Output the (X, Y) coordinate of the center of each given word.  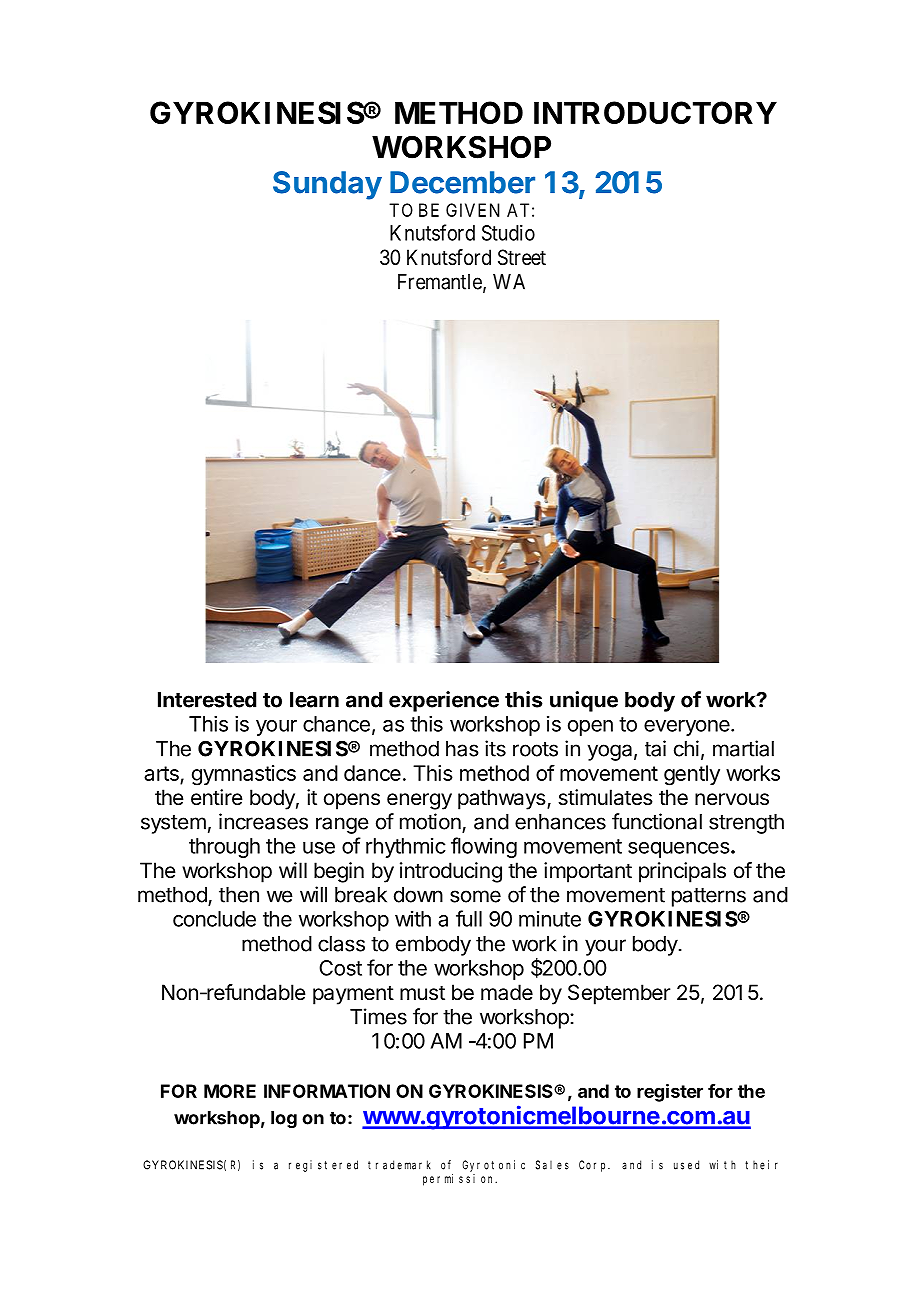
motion (430, 821)
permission (460, 1180)
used (686, 1165)
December (462, 182)
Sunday (327, 185)
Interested (207, 700)
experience (444, 701)
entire (217, 797)
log (284, 1119)
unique (584, 701)
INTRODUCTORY (655, 112)
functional (657, 821)
